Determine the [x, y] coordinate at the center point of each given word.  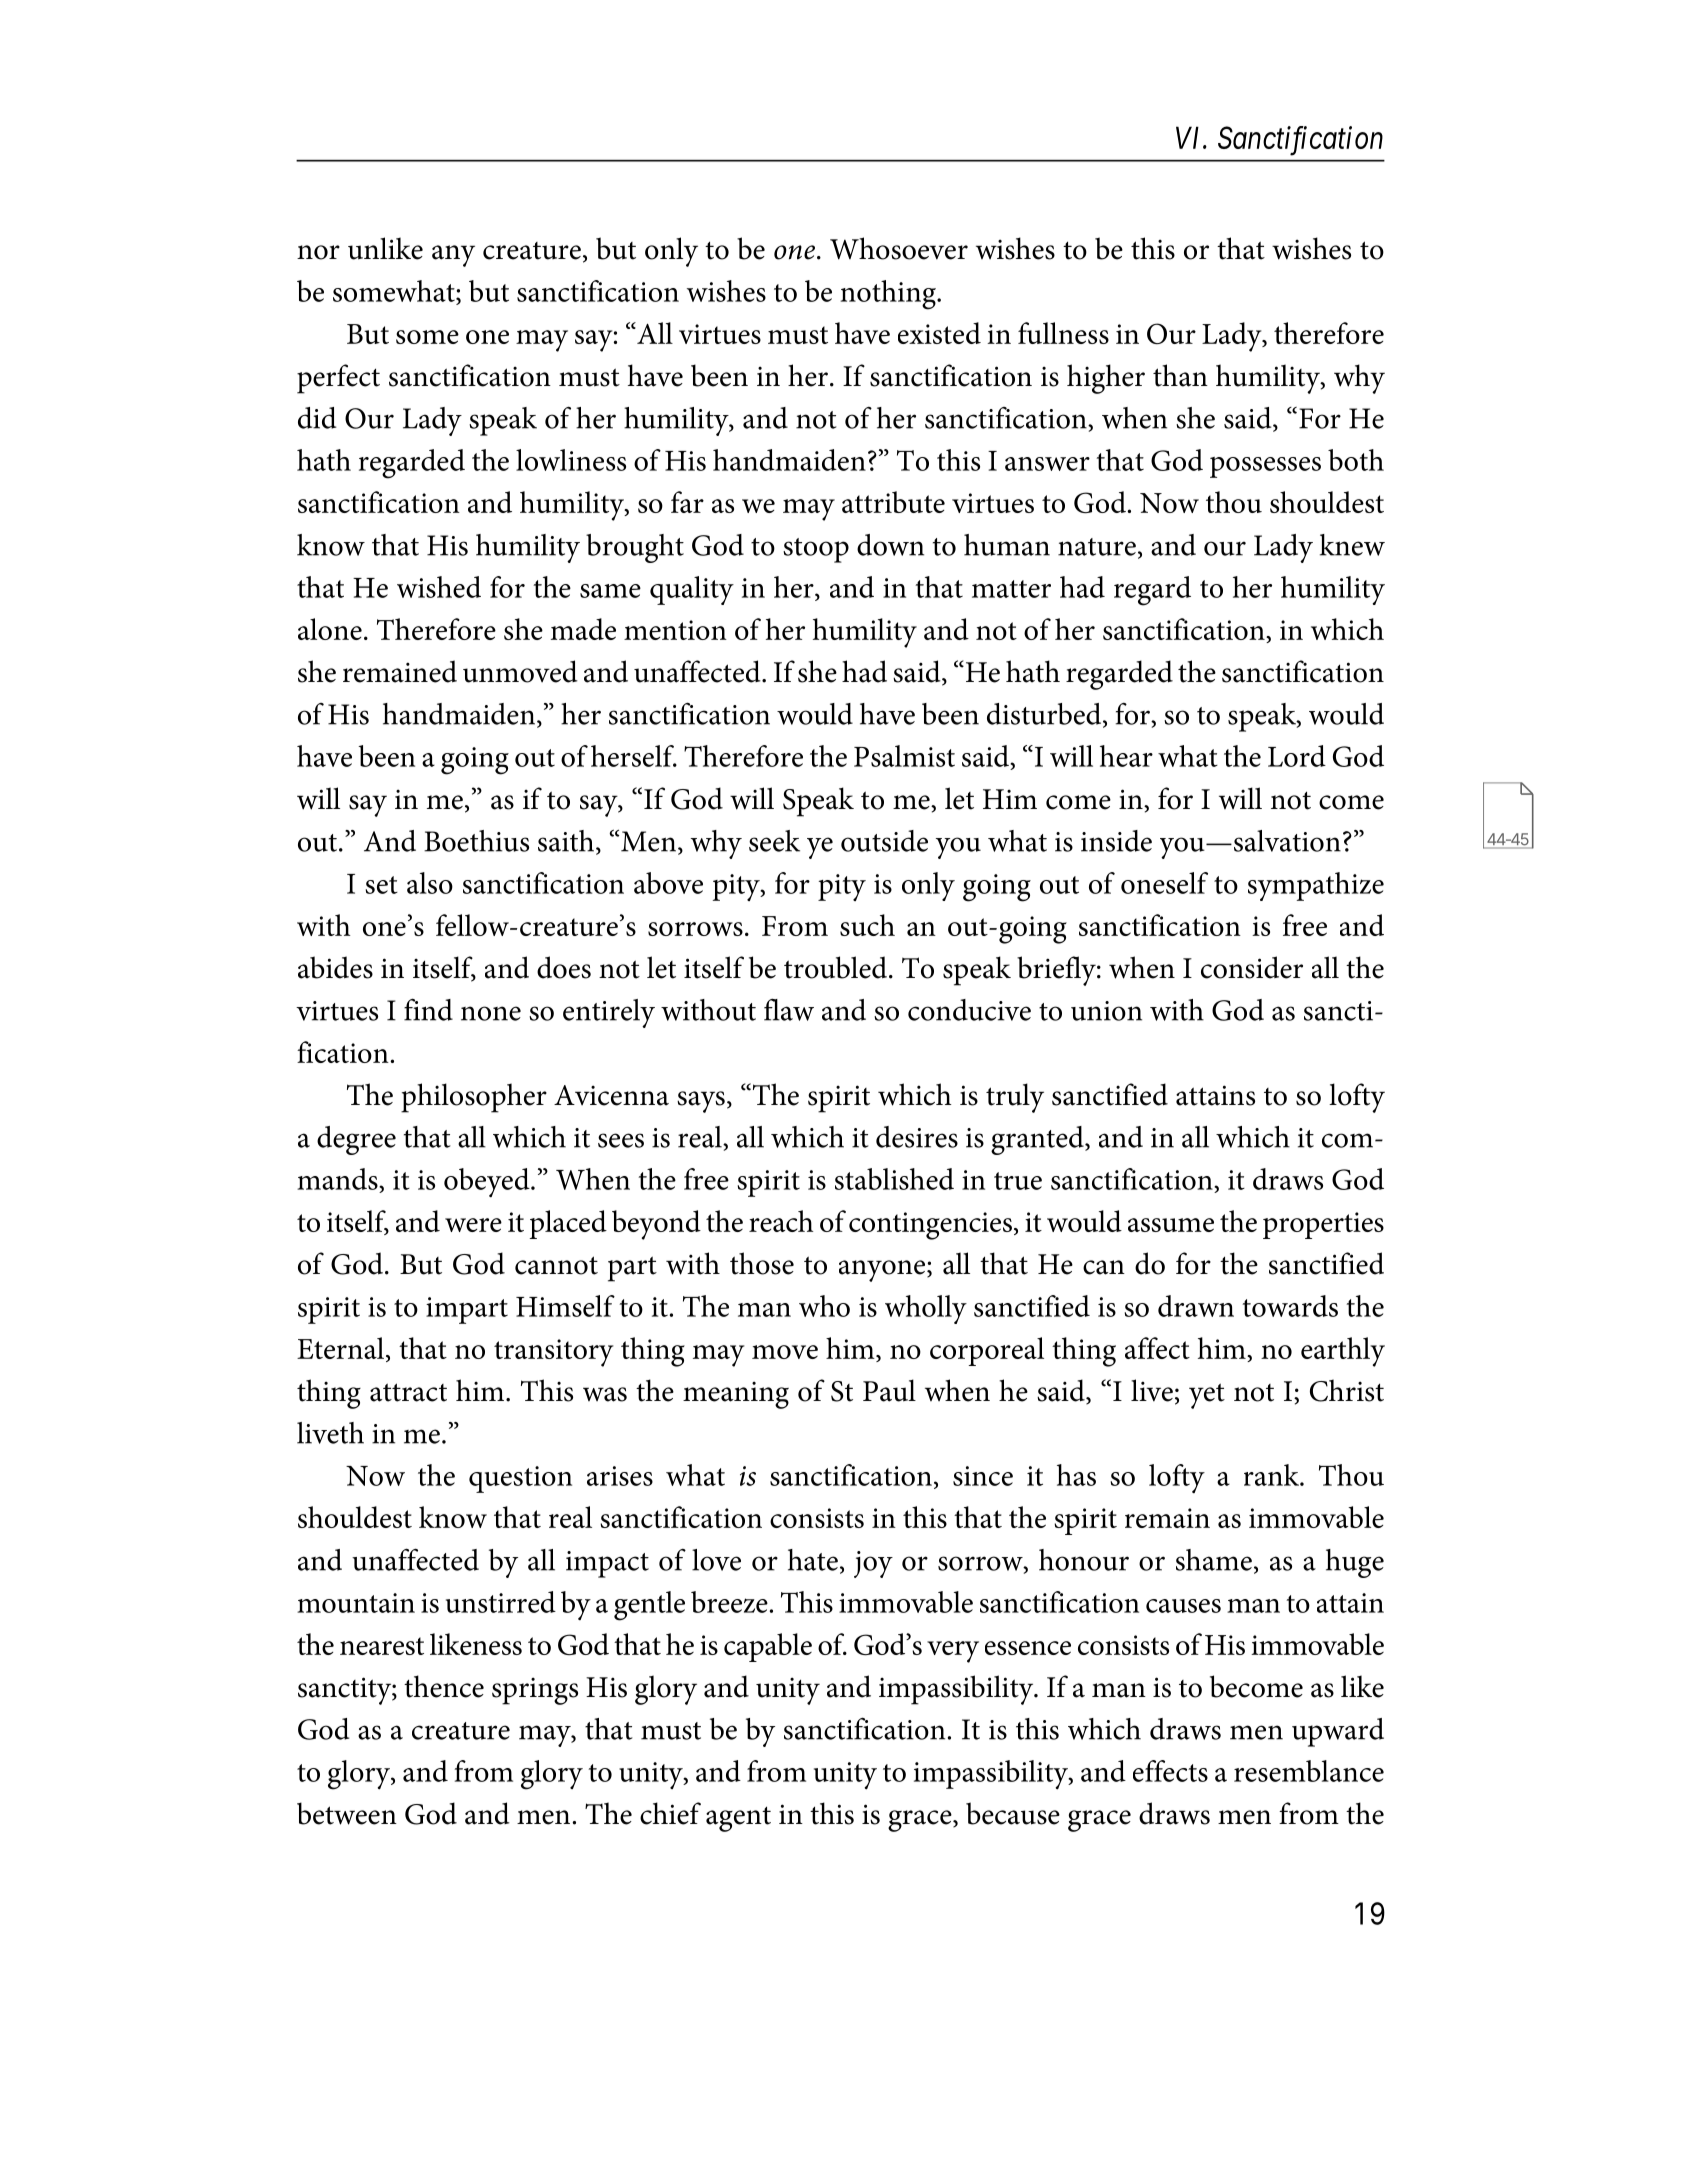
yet [1207, 1396]
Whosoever [899, 248]
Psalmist [904, 756]
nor [318, 252]
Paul [889, 1390]
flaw [789, 1010]
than [1180, 375]
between [347, 1813]
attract [408, 1392]
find [428, 1009]
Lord [1297, 756]
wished [439, 587]
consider [1252, 967]
